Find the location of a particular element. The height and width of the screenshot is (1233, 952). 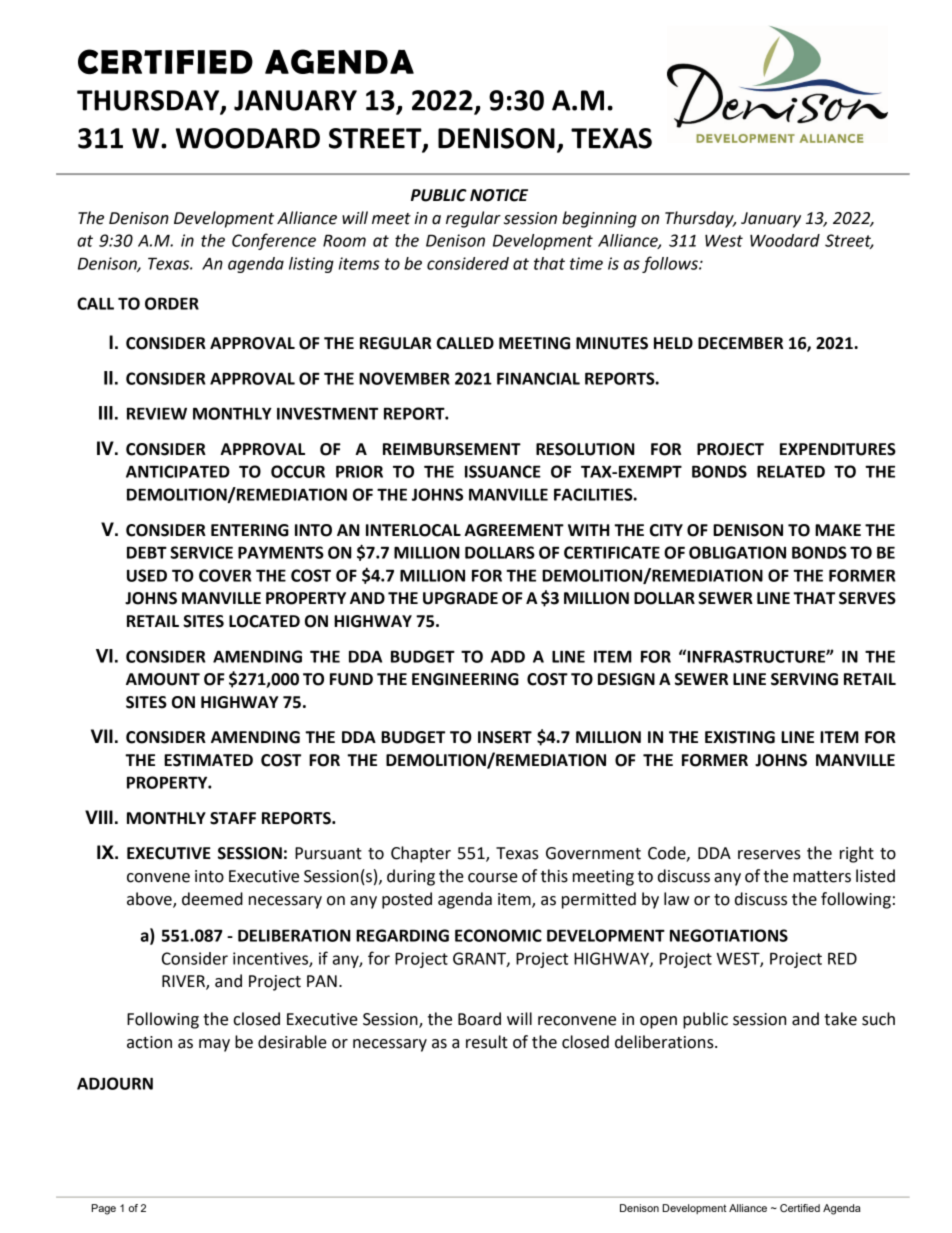

NOTICE is located at coordinates (499, 195).
